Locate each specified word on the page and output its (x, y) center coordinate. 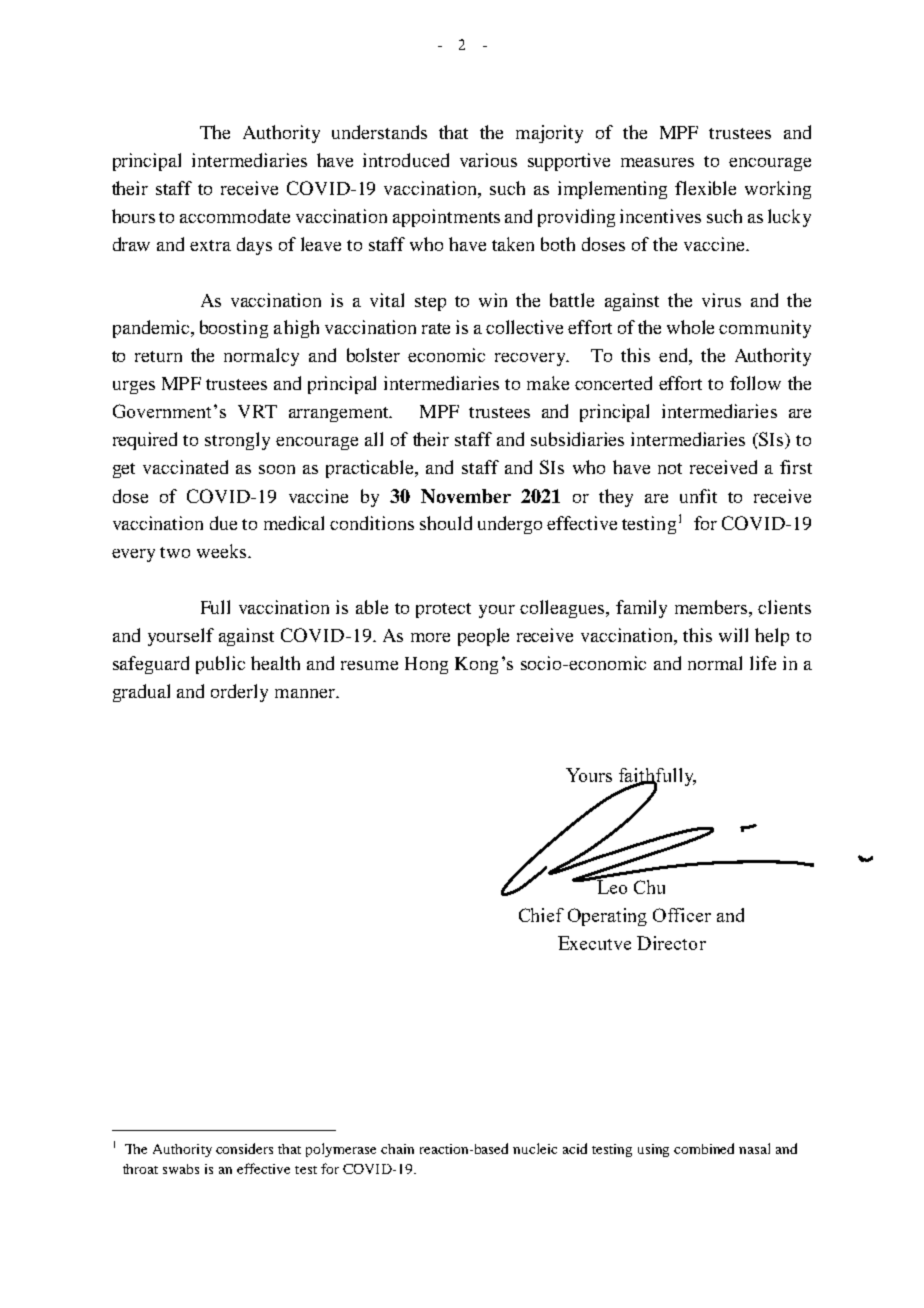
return (158, 356)
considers (244, 1148)
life (763, 663)
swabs (181, 1169)
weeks (223, 551)
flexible (705, 188)
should (446, 523)
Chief (541, 915)
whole (690, 327)
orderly (239, 693)
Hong (426, 665)
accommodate (235, 216)
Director (671, 943)
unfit (698, 496)
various (488, 160)
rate (436, 328)
